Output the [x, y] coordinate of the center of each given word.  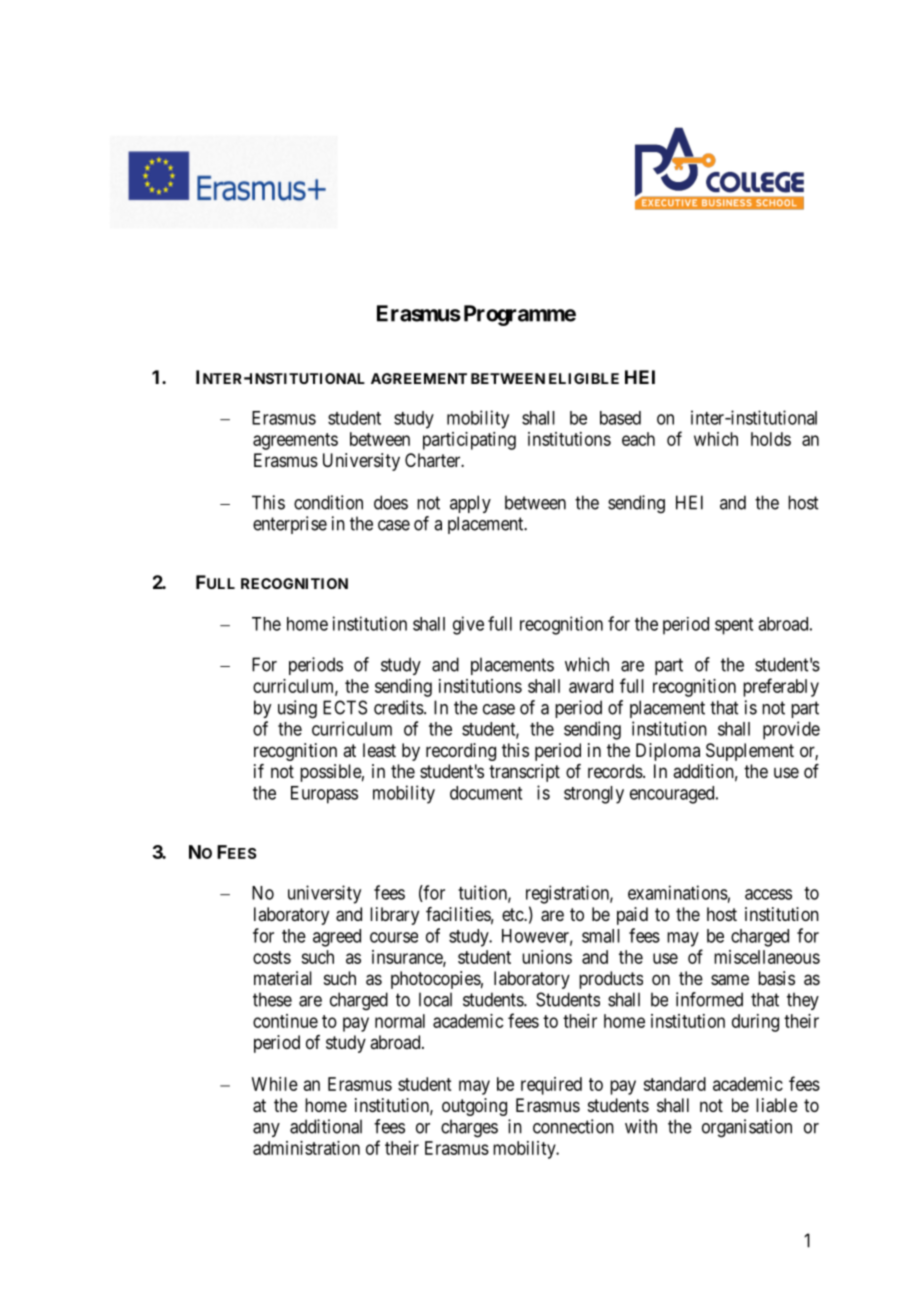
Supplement [750, 752]
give [468, 625]
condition [328, 502]
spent [734, 626]
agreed [337, 938]
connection [573, 1126]
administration [306, 1148]
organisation [747, 1128]
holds [771, 439]
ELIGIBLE [584, 378]
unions [547, 957]
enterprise [290, 525]
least [379, 750]
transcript [524, 773]
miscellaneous [767, 957]
